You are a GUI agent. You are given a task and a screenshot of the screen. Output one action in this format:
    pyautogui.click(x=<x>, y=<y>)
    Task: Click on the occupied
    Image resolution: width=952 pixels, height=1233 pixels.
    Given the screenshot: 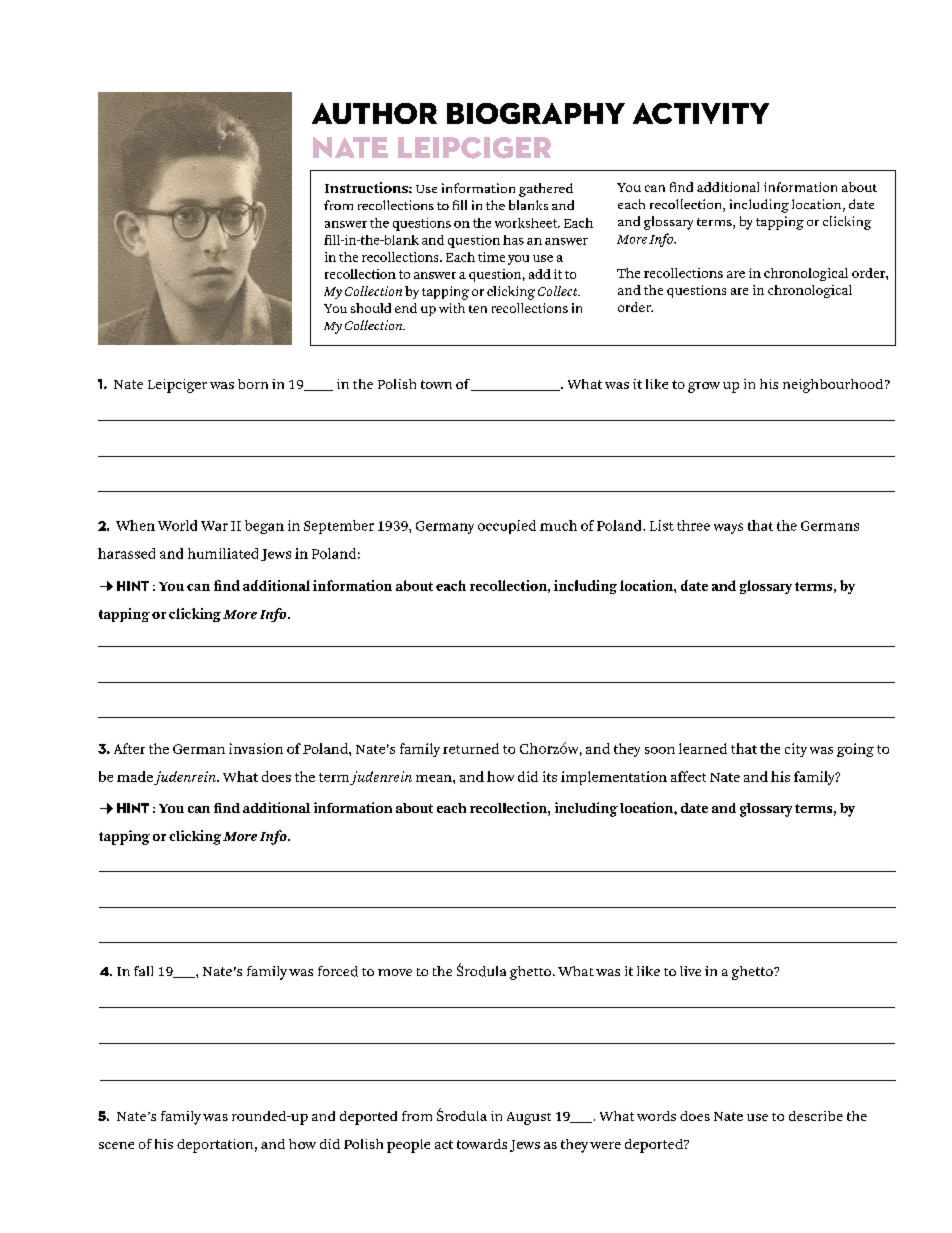 What is the action you would take?
    pyautogui.click(x=507, y=527)
